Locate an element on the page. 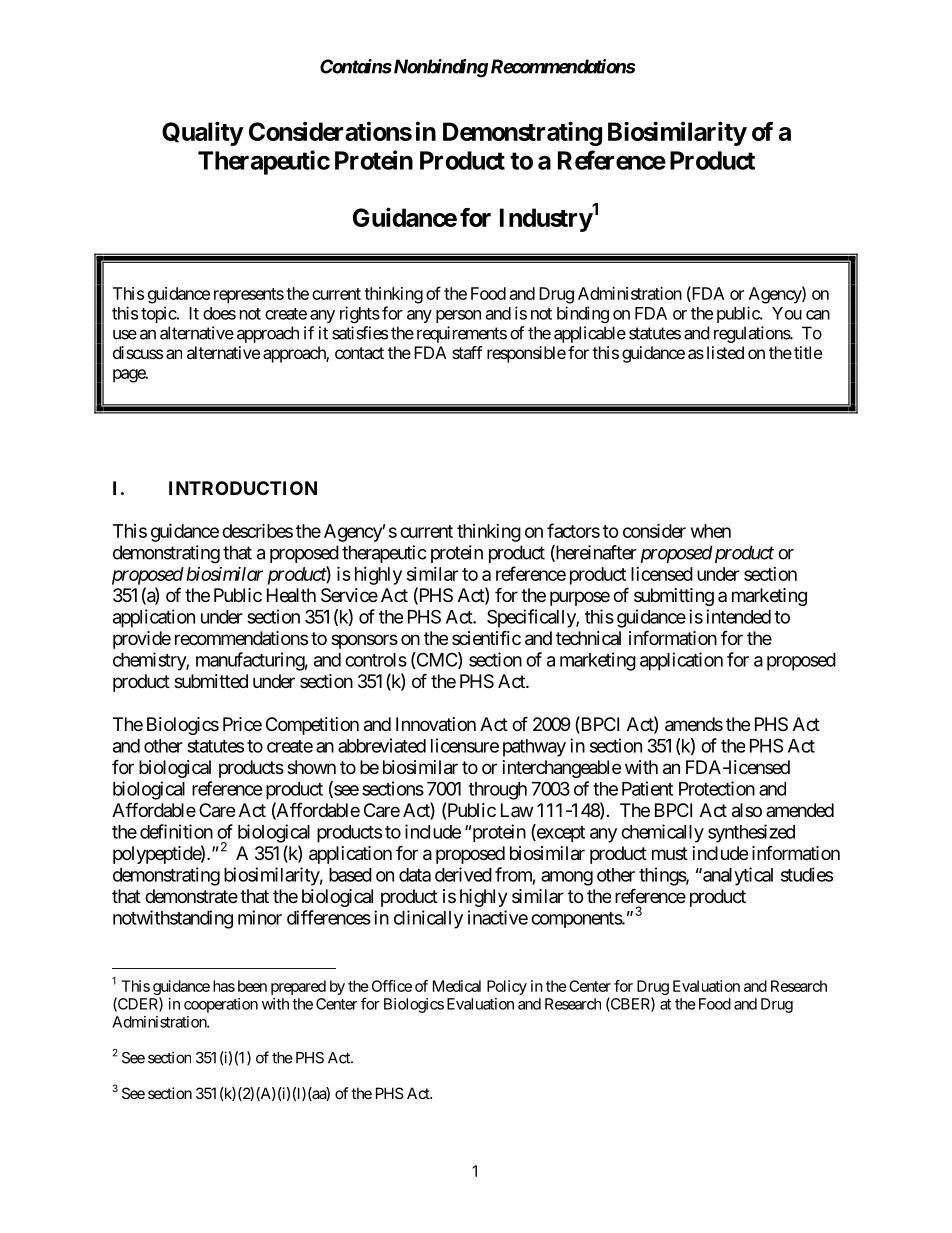 The image size is (952, 1233). topic is located at coordinates (159, 314).
